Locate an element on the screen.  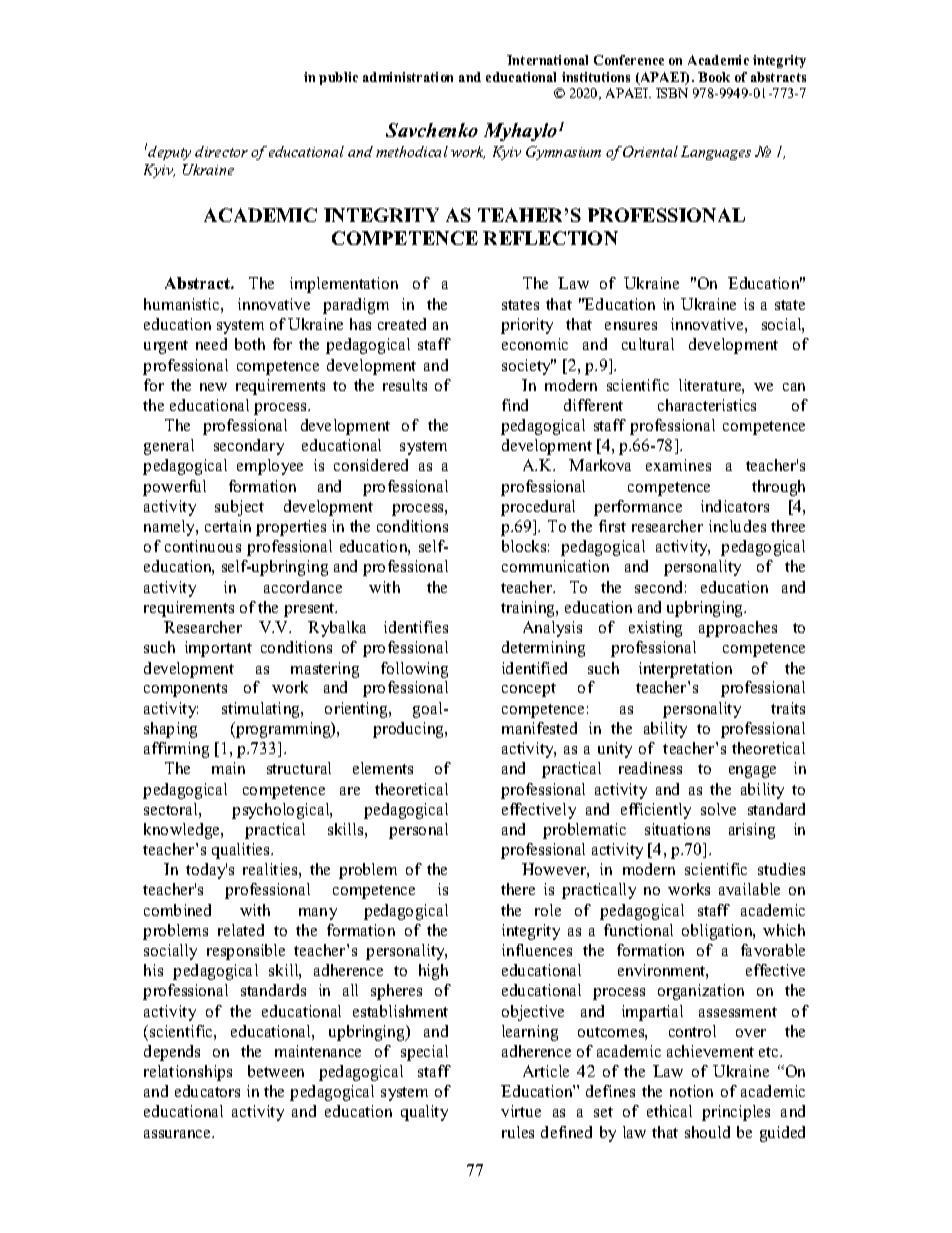
administration is located at coordinates (408, 77).
